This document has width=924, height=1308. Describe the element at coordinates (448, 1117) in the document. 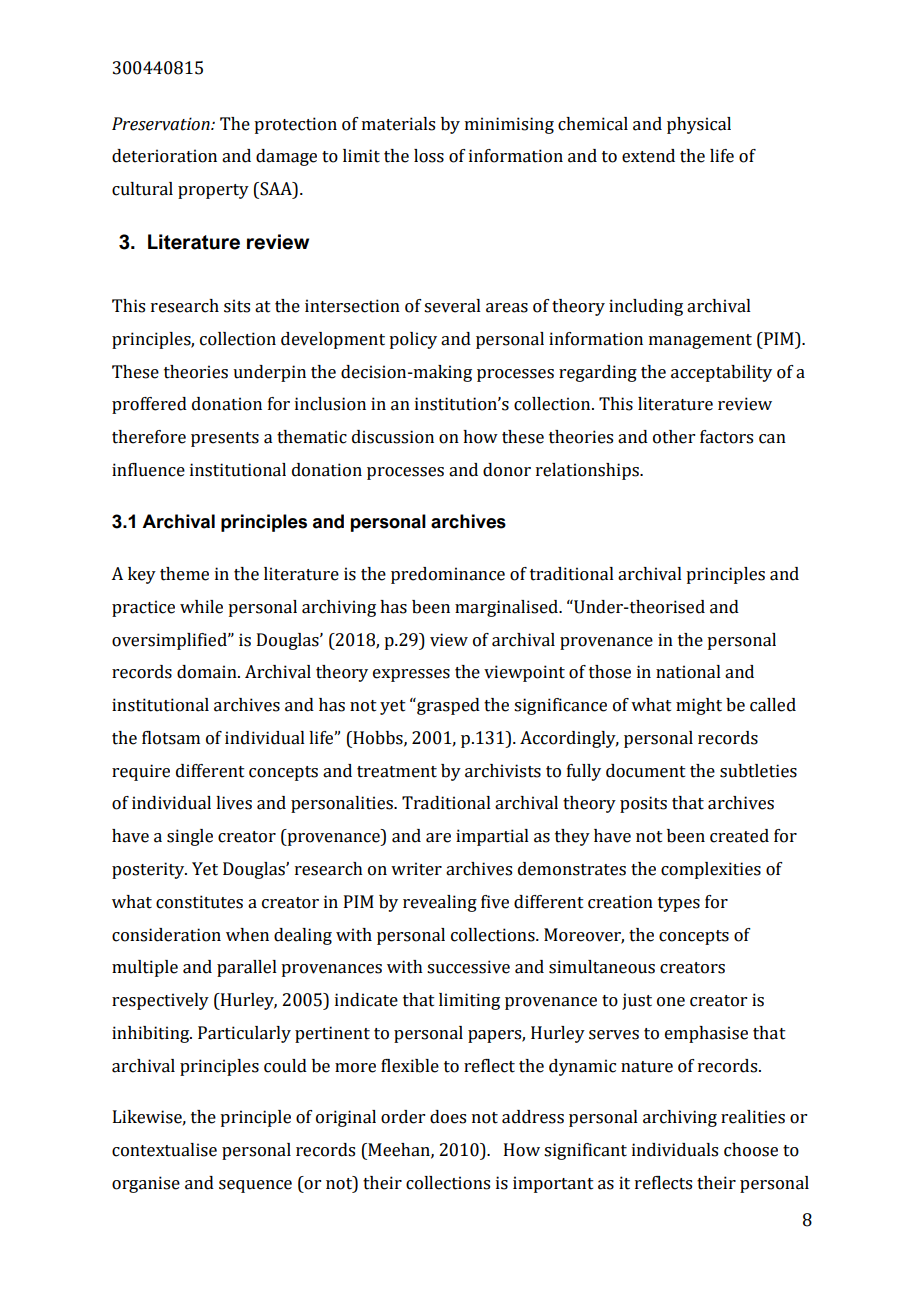

I see `does` at that location.
